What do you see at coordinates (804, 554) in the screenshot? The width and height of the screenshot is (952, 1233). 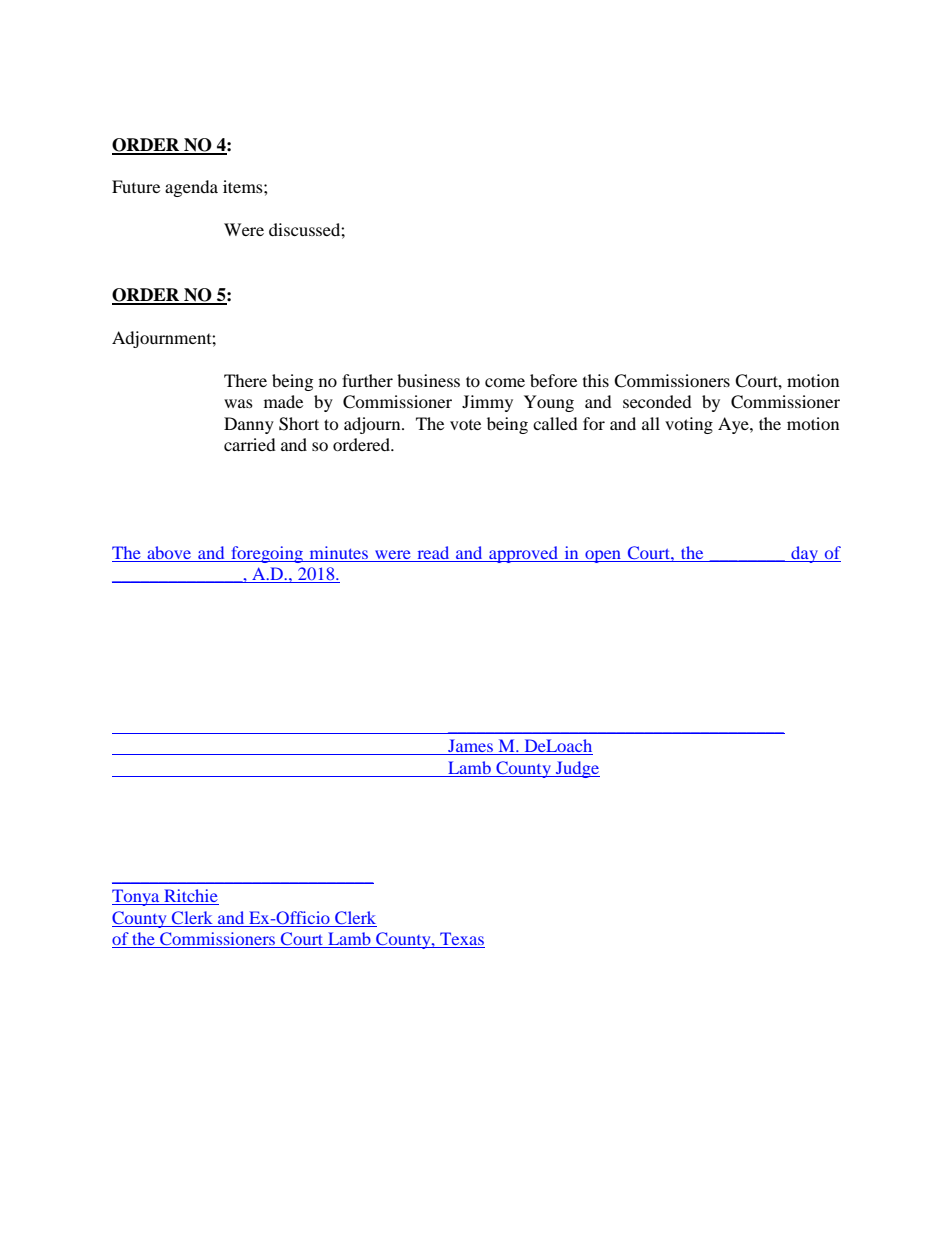 I see `day` at bounding box center [804, 554].
